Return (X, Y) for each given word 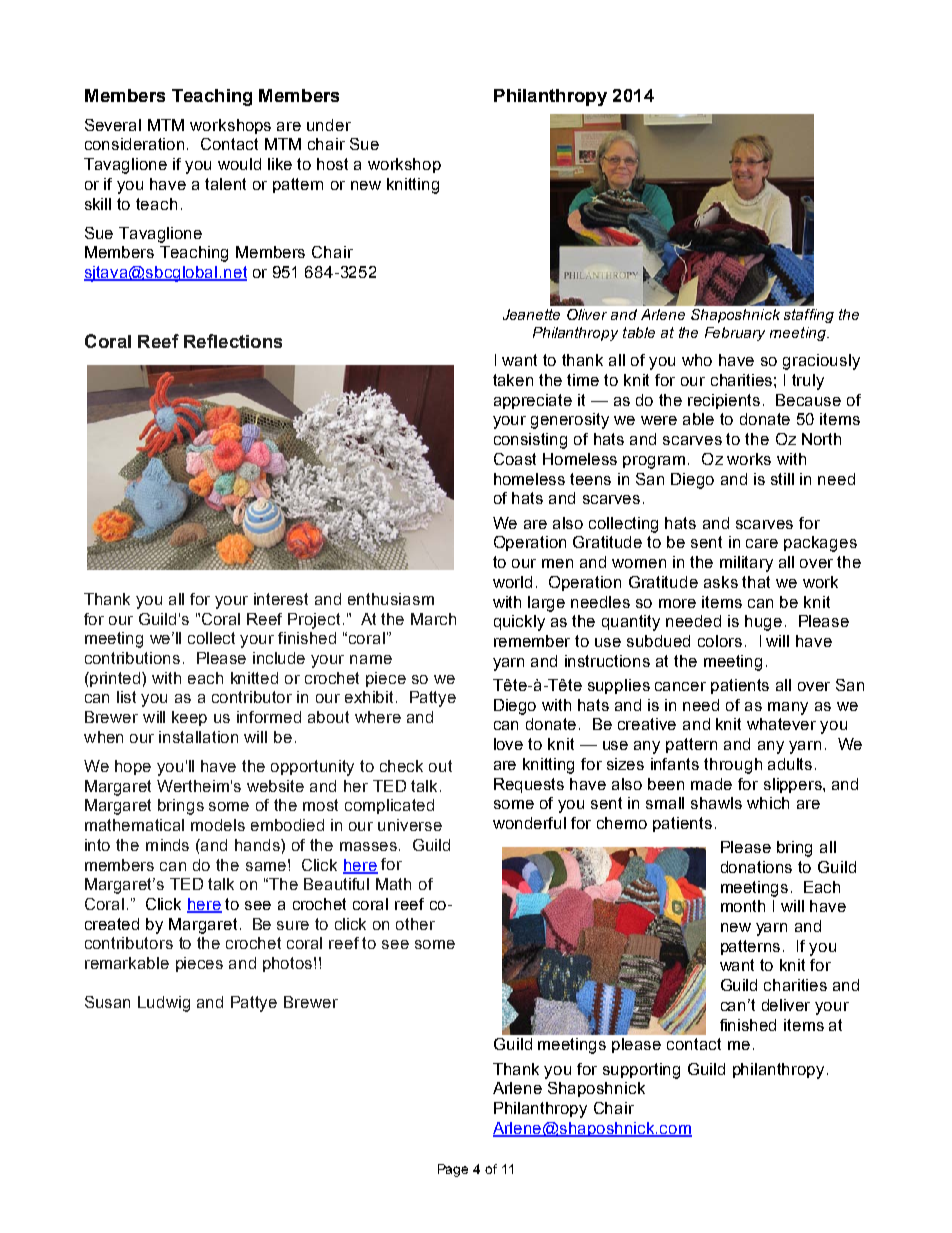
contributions (132, 658)
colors (720, 641)
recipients (724, 401)
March (433, 619)
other (415, 924)
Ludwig (164, 1004)
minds (167, 845)
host (332, 164)
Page (453, 1170)
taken (513, 380)
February (735, 334)
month (743, 906)
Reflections (233, 341)
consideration (134, 144)
